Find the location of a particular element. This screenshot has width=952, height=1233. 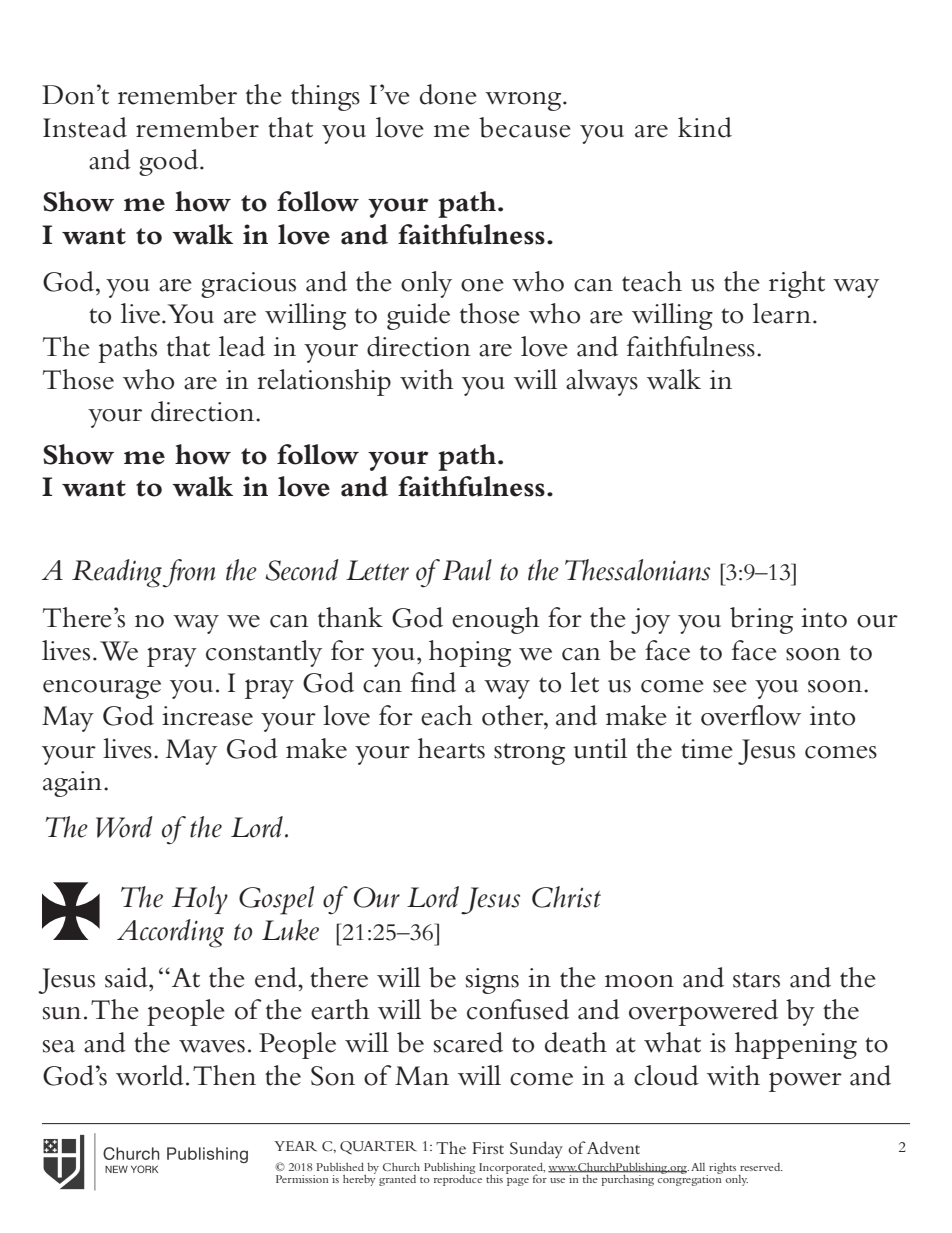

good is located at coordinates (170, 162).
